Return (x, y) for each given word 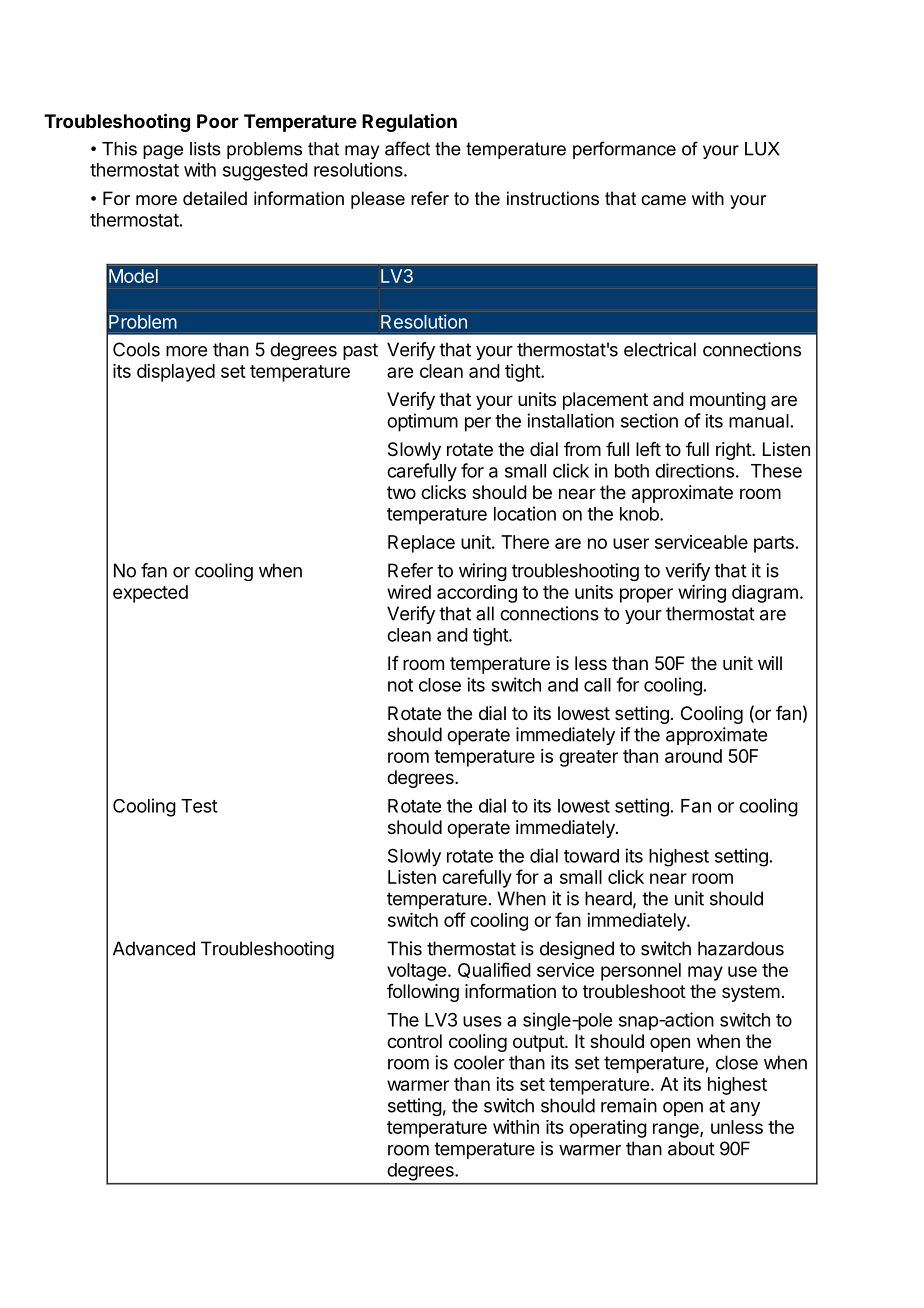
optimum (422, 422)
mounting (728, 401)
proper (646, 595)
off (455, 919)
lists (205, 149)
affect (407, 148)
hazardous (741, 948)
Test (199, 806)
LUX (762, 149)
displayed (176, 373)
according (477, 594)
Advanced (154, 948)
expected (150, 594)
